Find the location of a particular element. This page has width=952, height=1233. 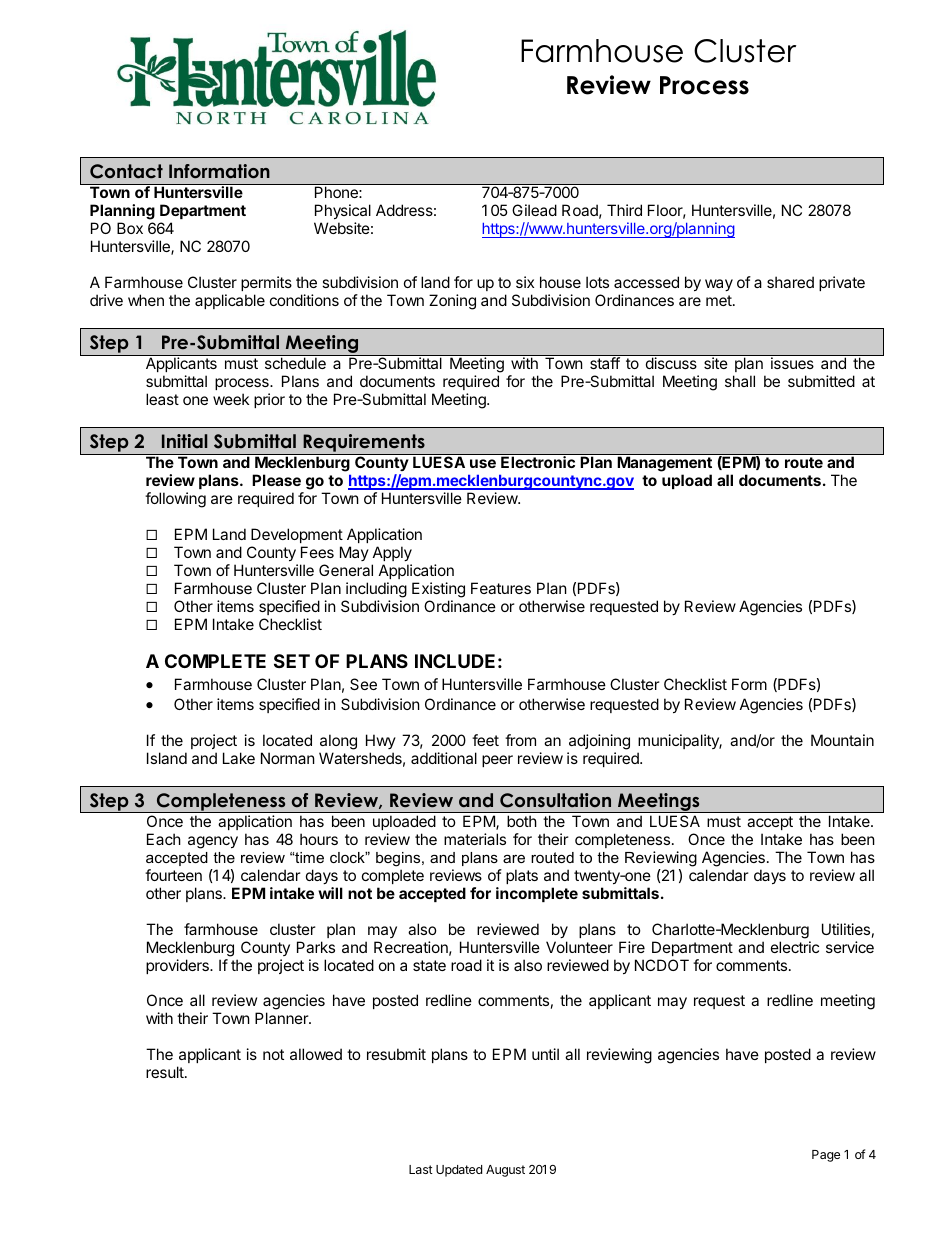

result is located at coordinates (166, 1072).
